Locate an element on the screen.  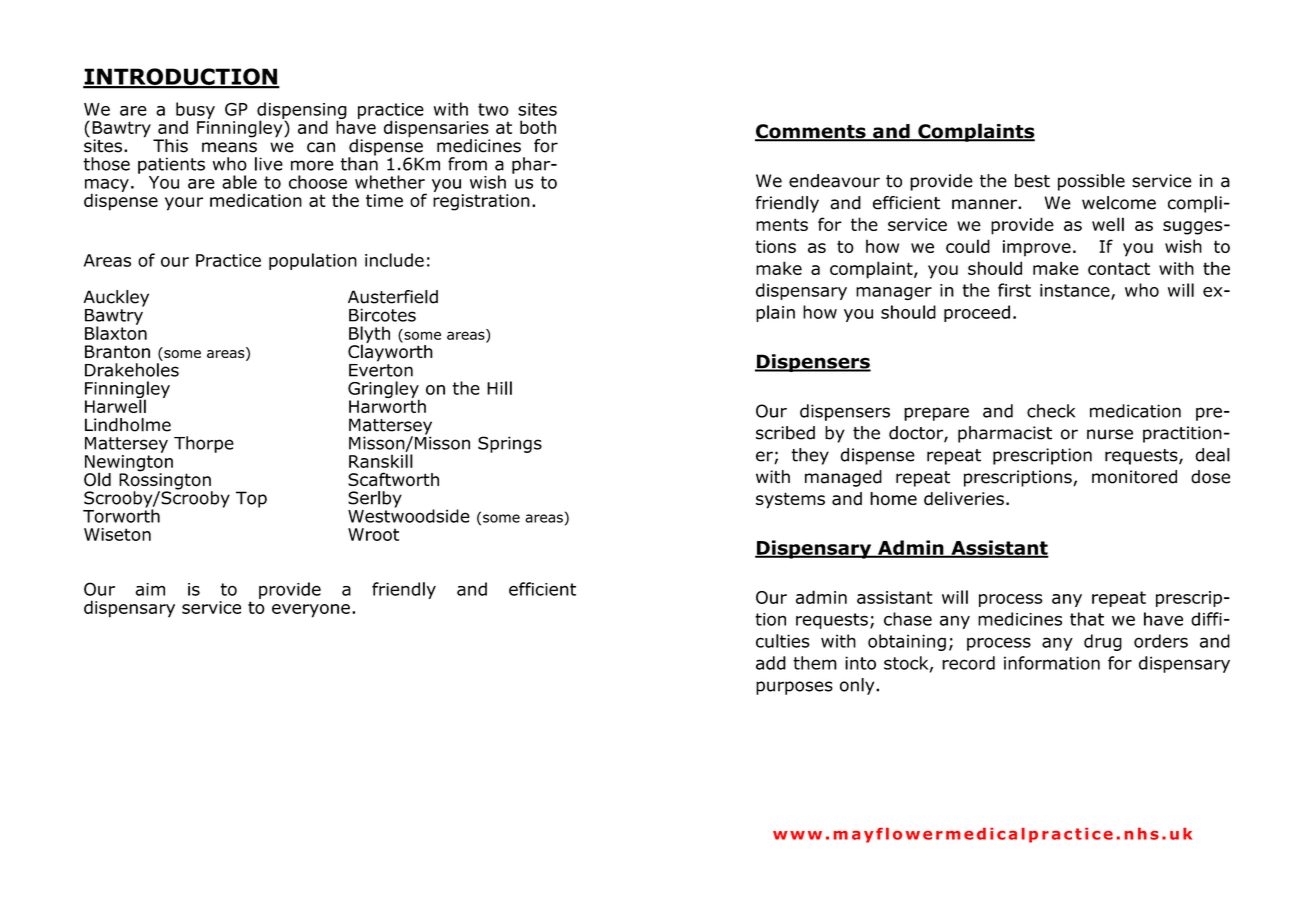
Hill is located at coordinates (499, 388).
